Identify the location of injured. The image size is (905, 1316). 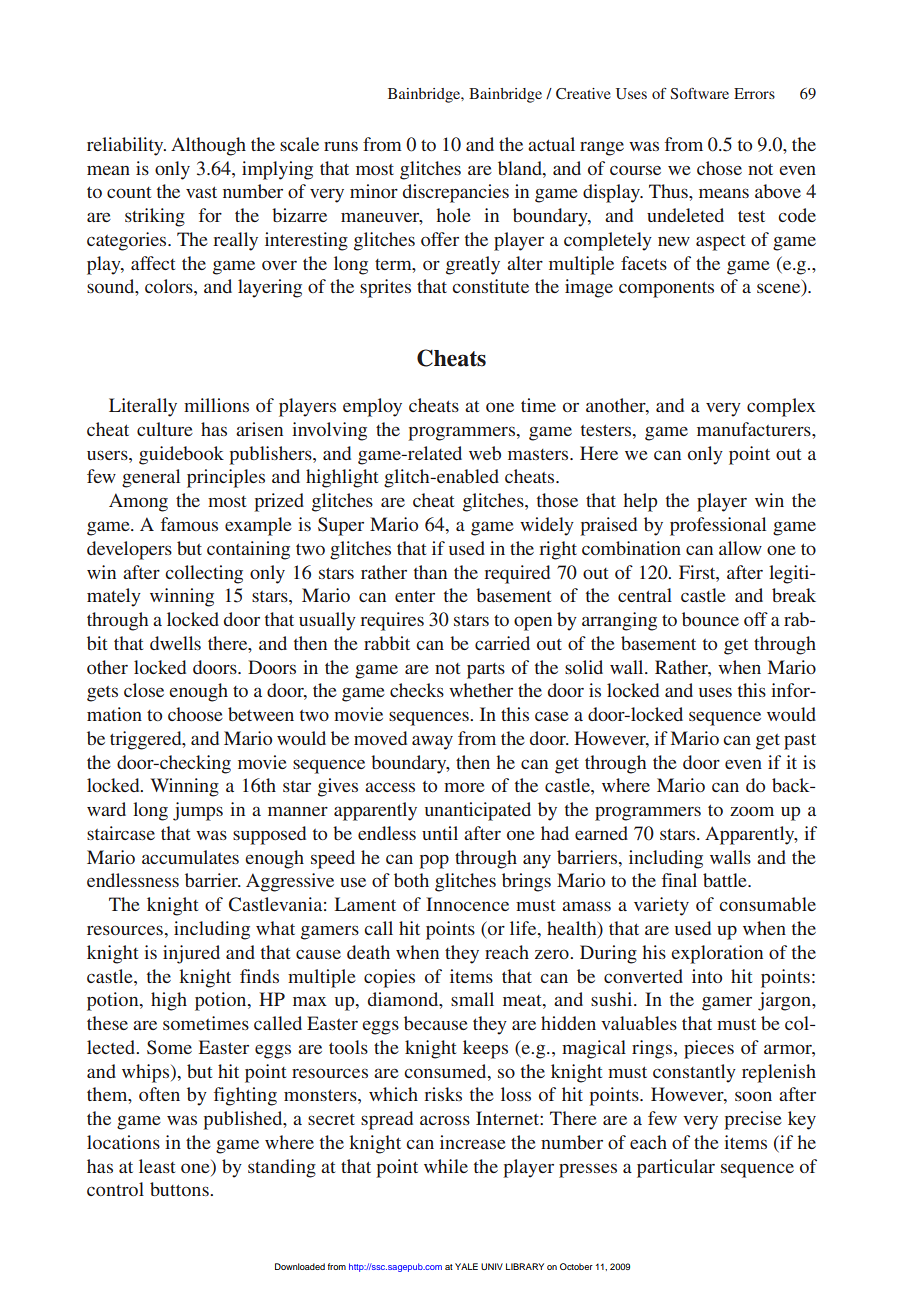
(191, 954).
